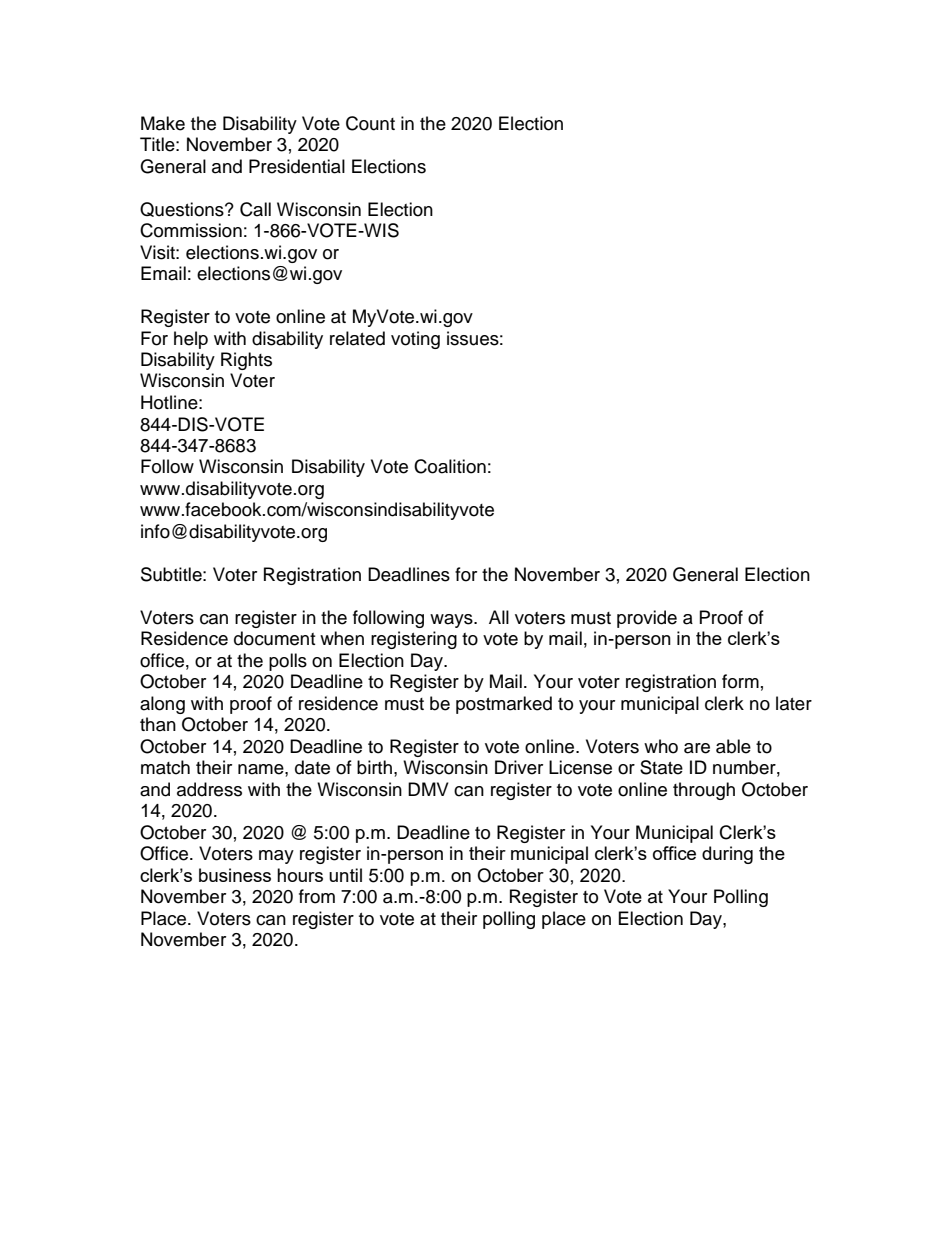  Describe the element at coordinates (297, 166) in the screenshot. I see `Presidential` at that location.
